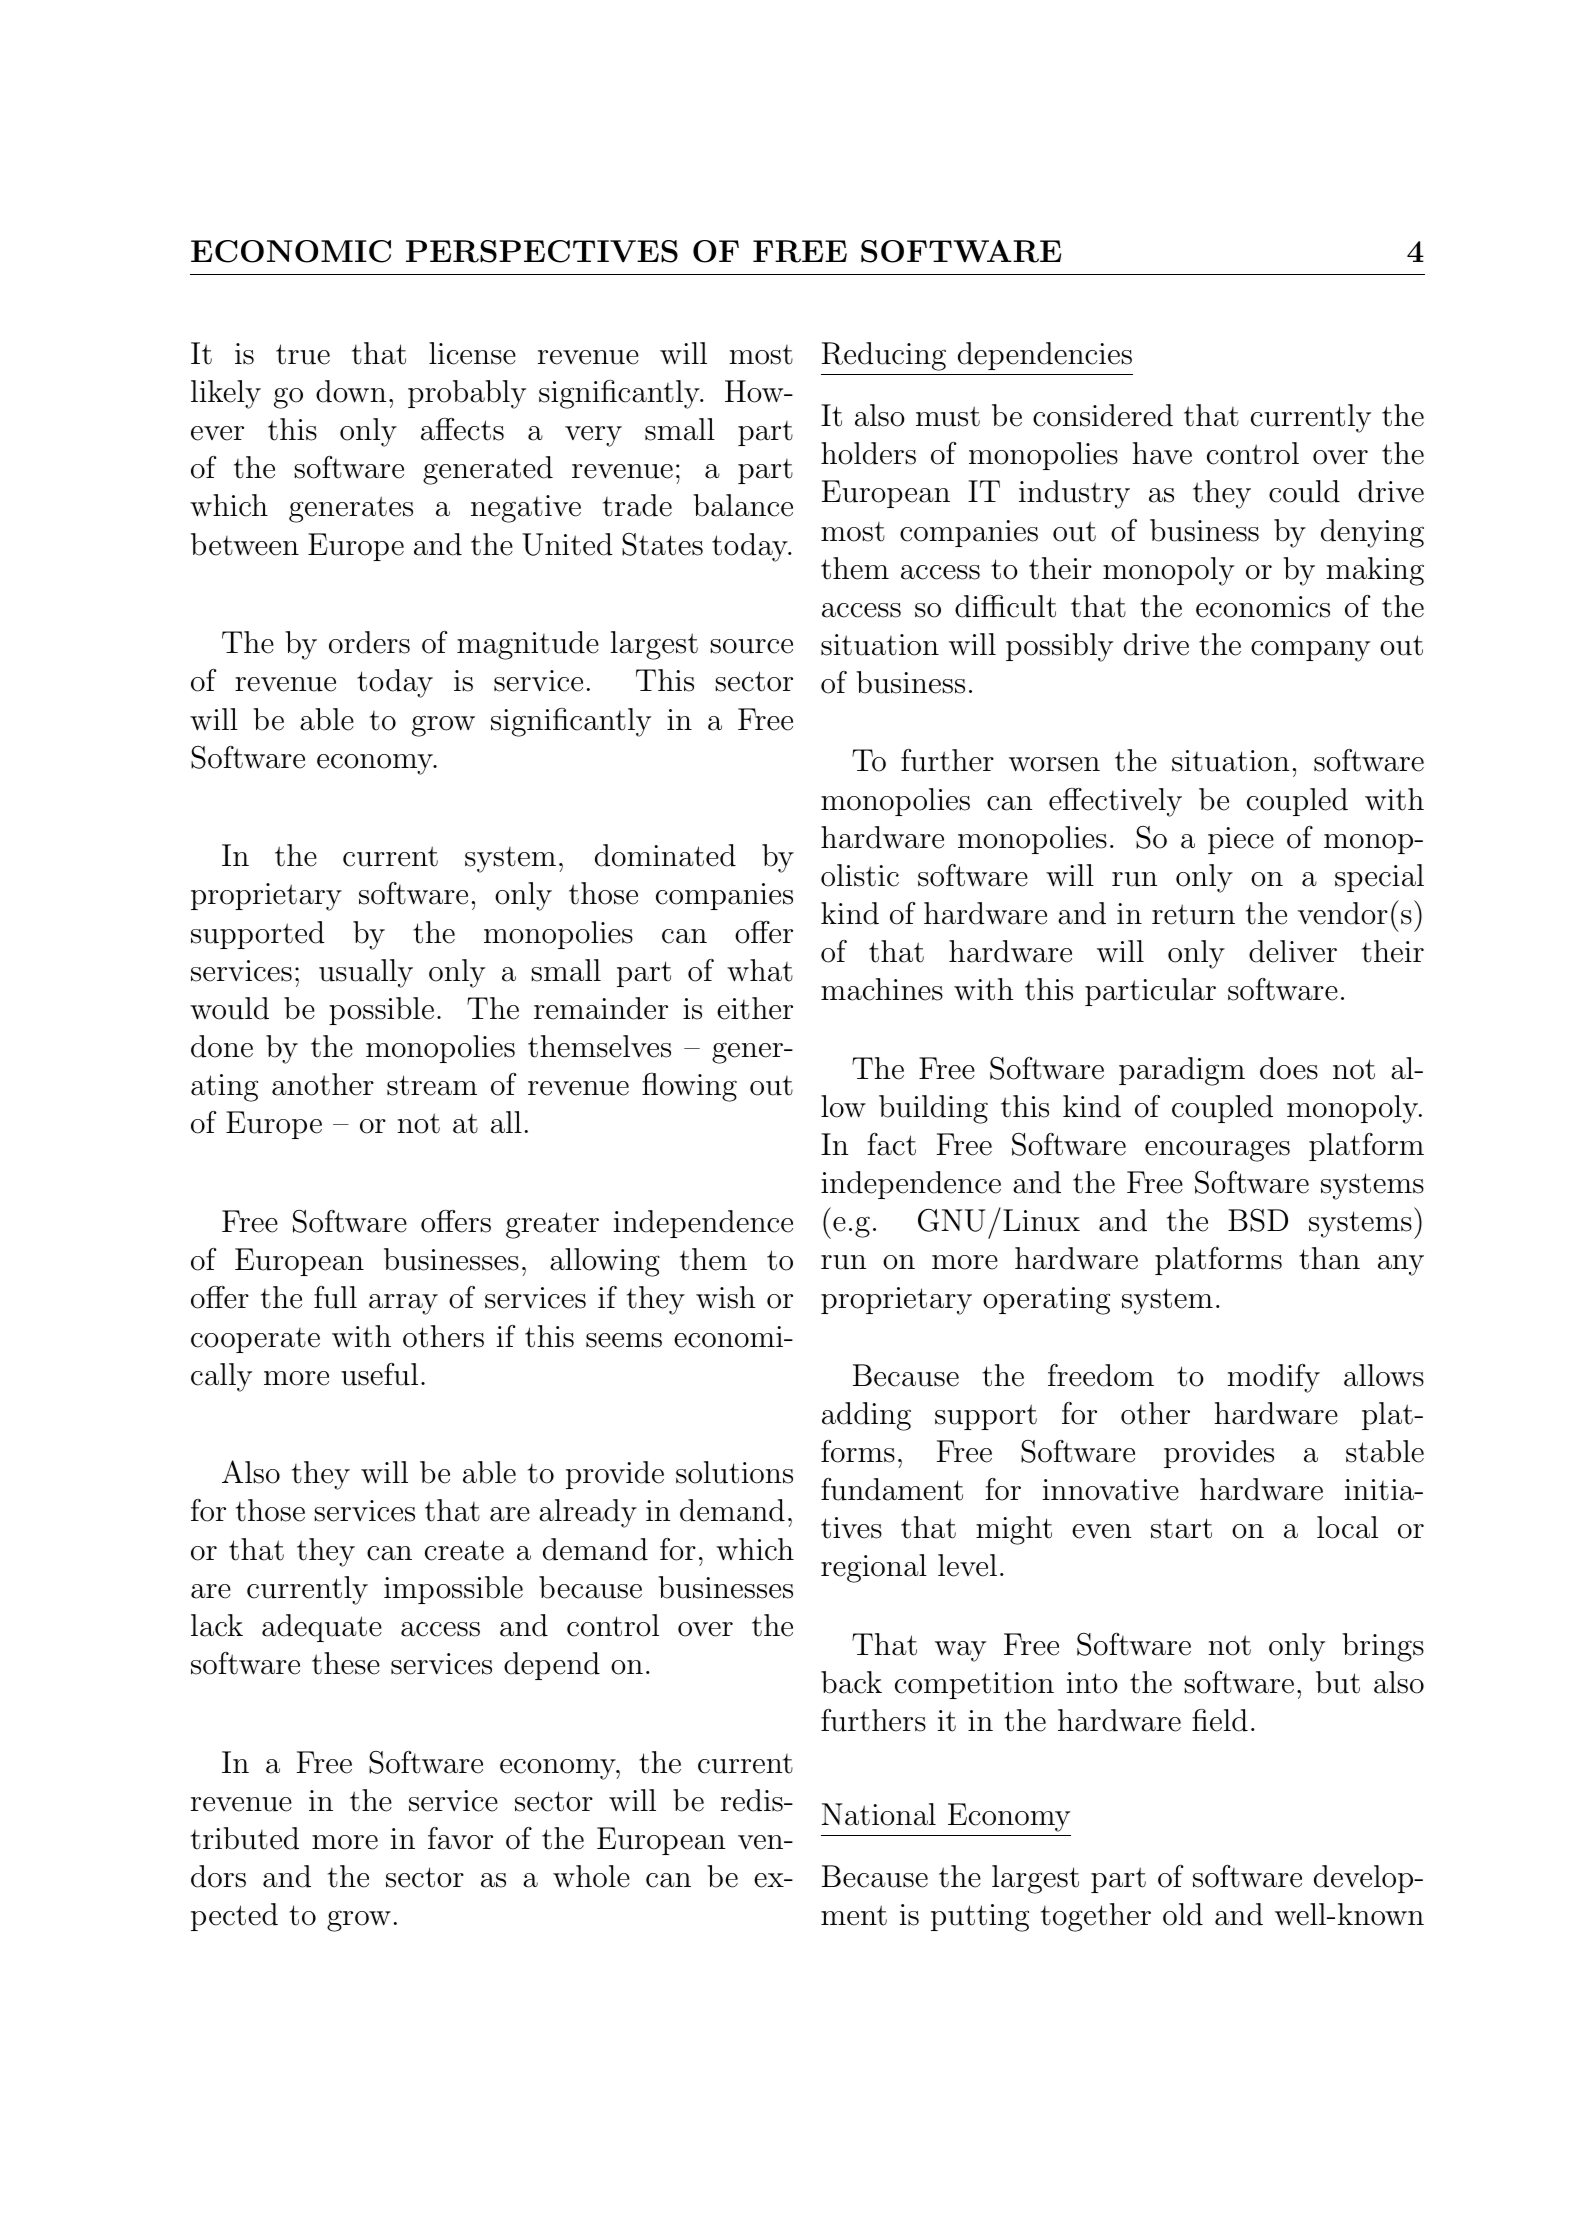 This page has height=2224, width=1572. I want to click on fact, so click(892, 1144).
